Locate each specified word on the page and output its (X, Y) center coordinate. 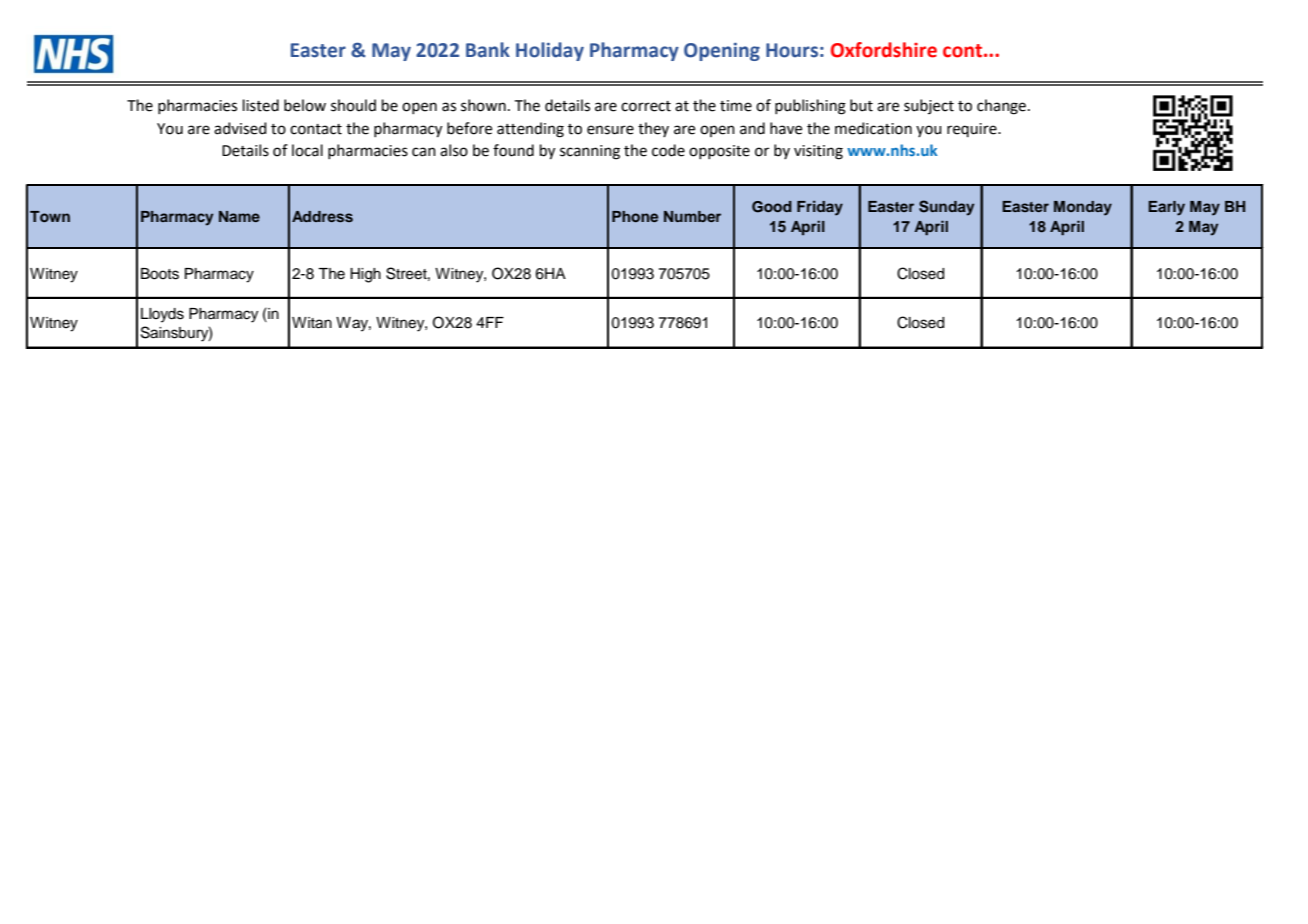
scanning (590, 152)
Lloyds (162, 315)
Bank (488, 50)
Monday (1083, 208)
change (1001, 107)
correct (646, 106)
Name (239, 216)
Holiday (550, 51)
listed (261, 105)
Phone (635, 216)
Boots (160, 274)
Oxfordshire (884, 50)
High (365, 275)
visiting (818, 152)
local (307, 150)
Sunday (946, 208)
